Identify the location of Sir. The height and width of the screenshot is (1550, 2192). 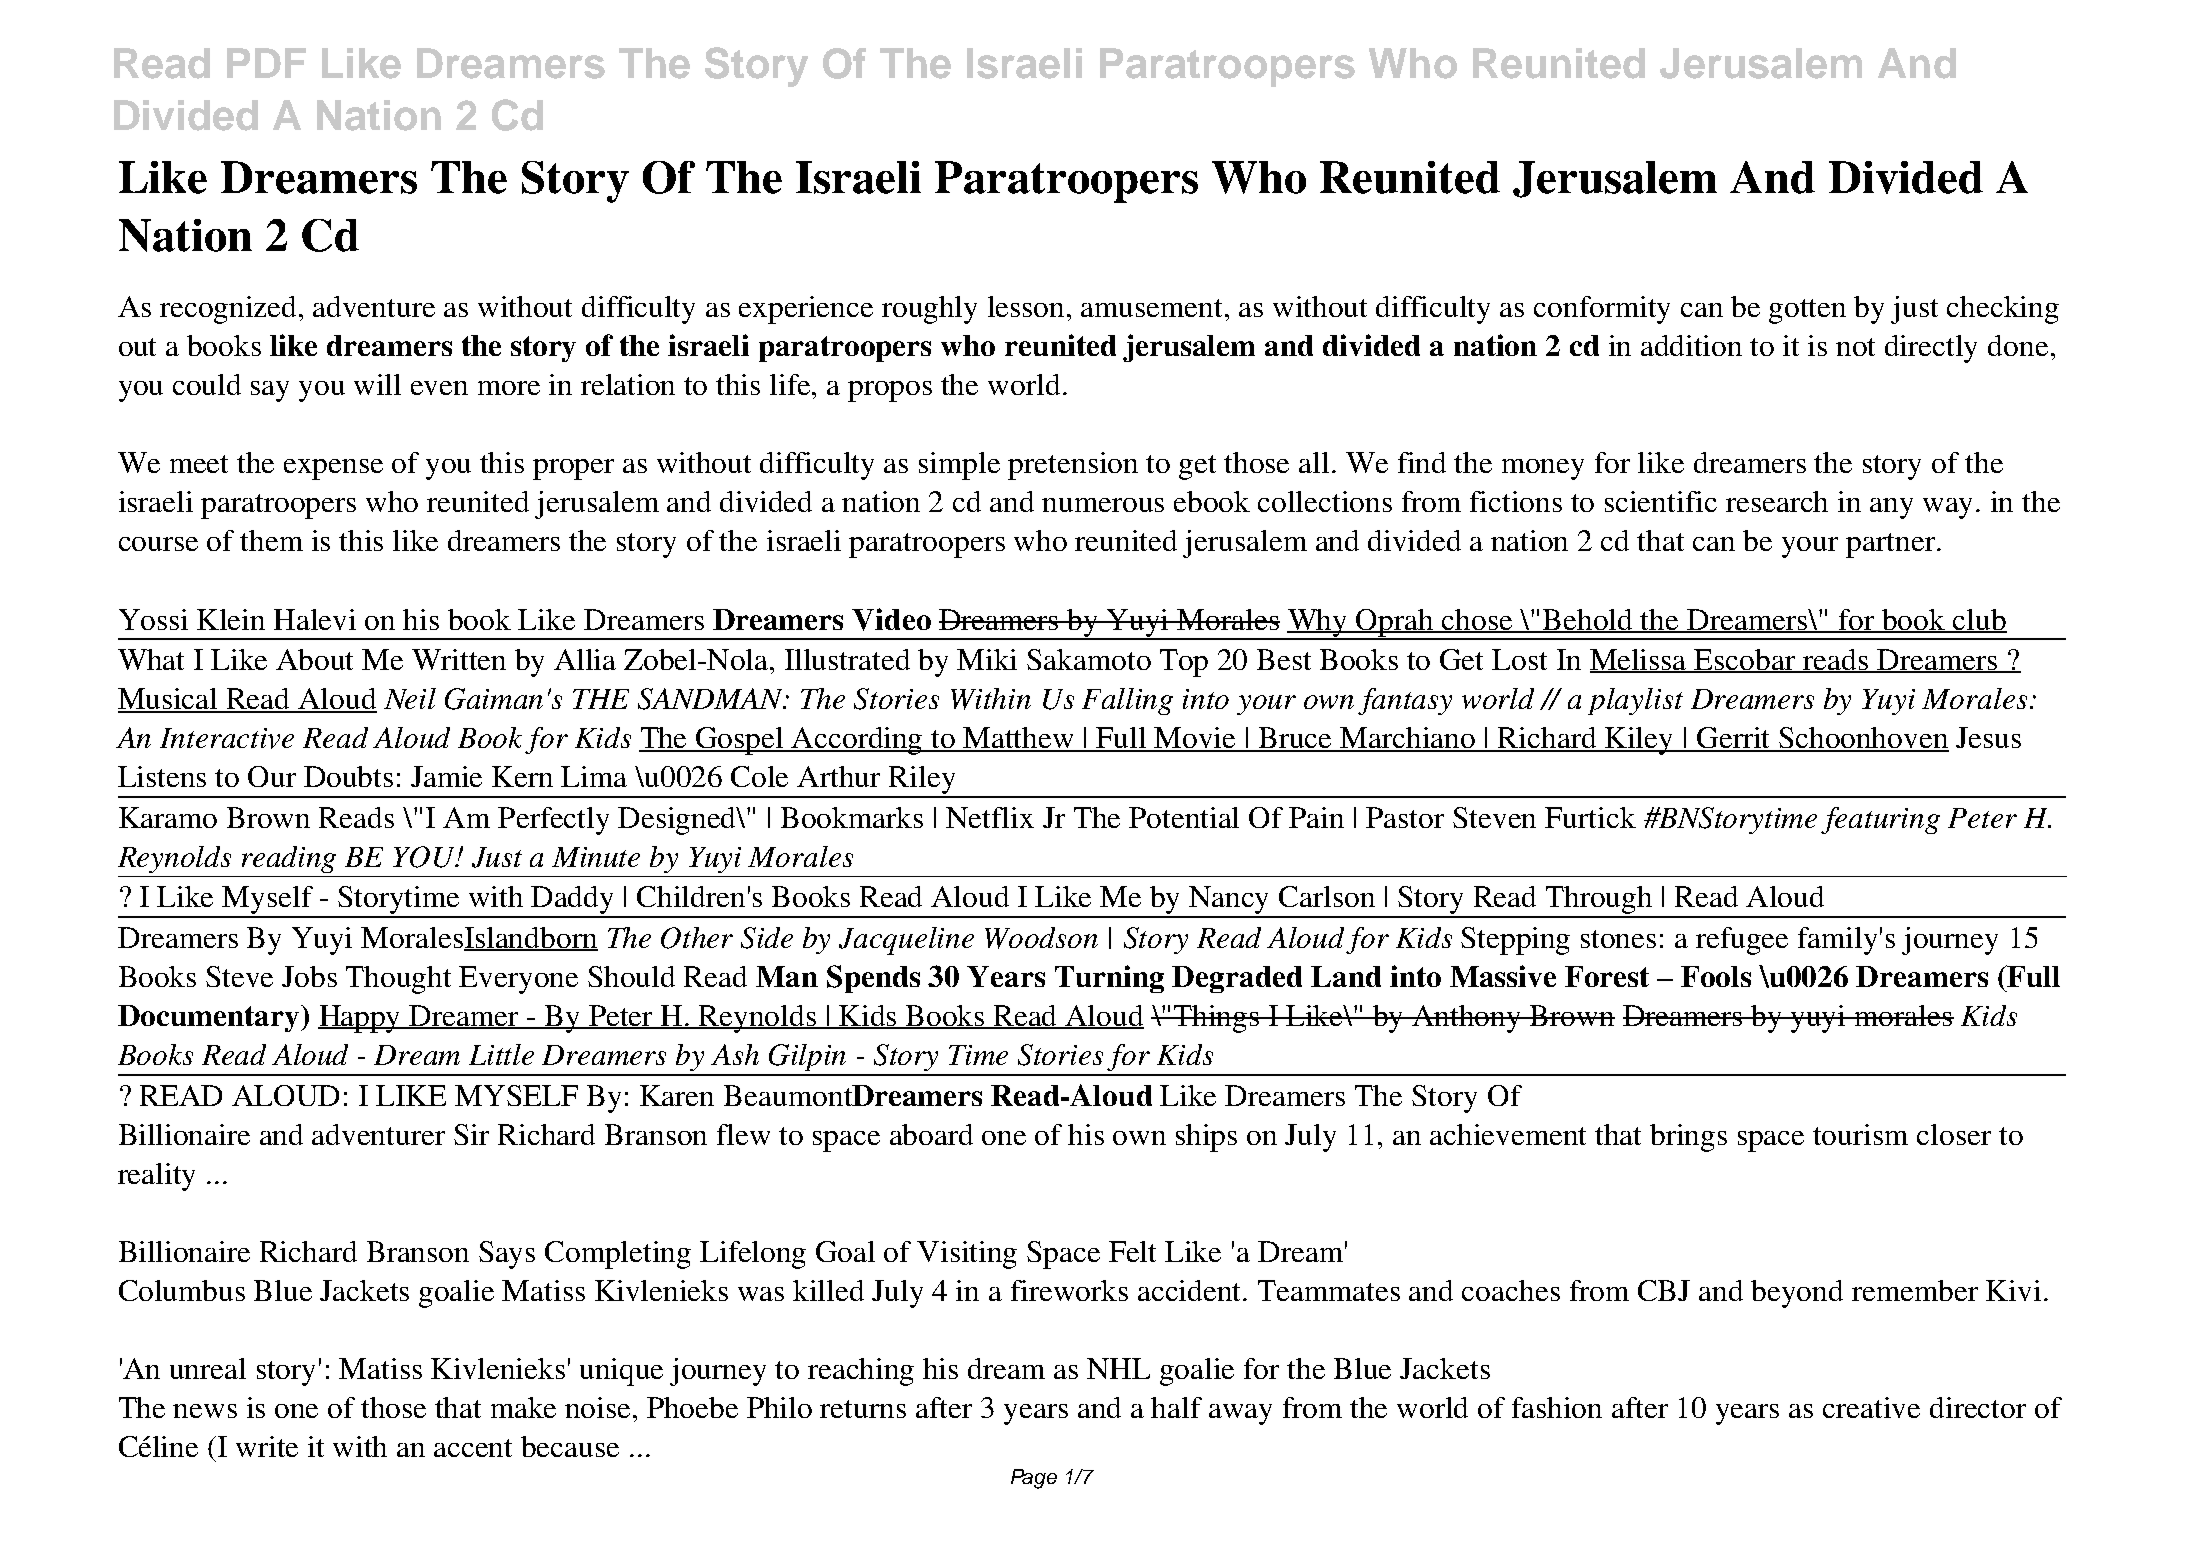
(471, 1134).
